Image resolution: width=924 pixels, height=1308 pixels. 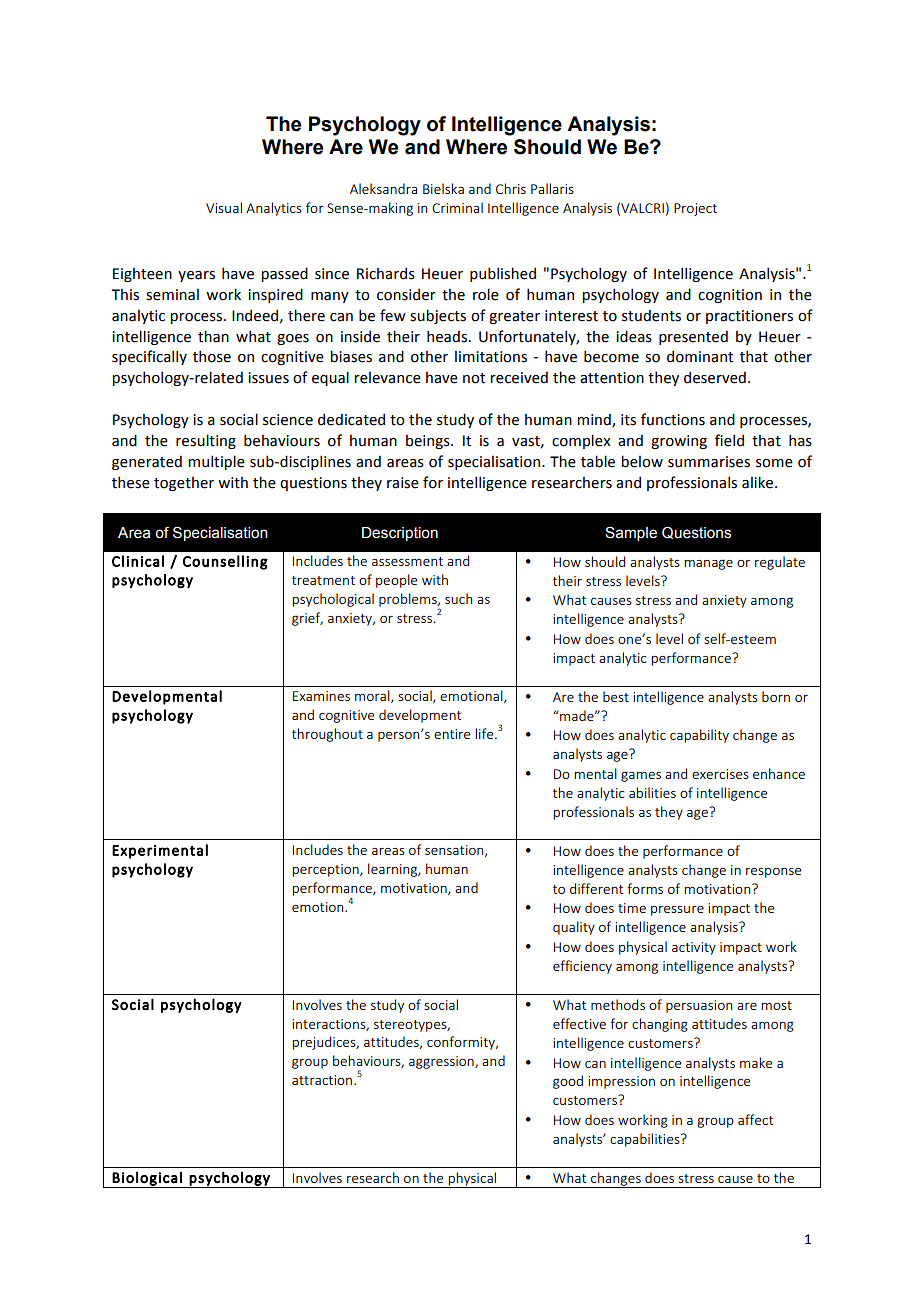 I want to click on Project, so click(x=695, y=209).
